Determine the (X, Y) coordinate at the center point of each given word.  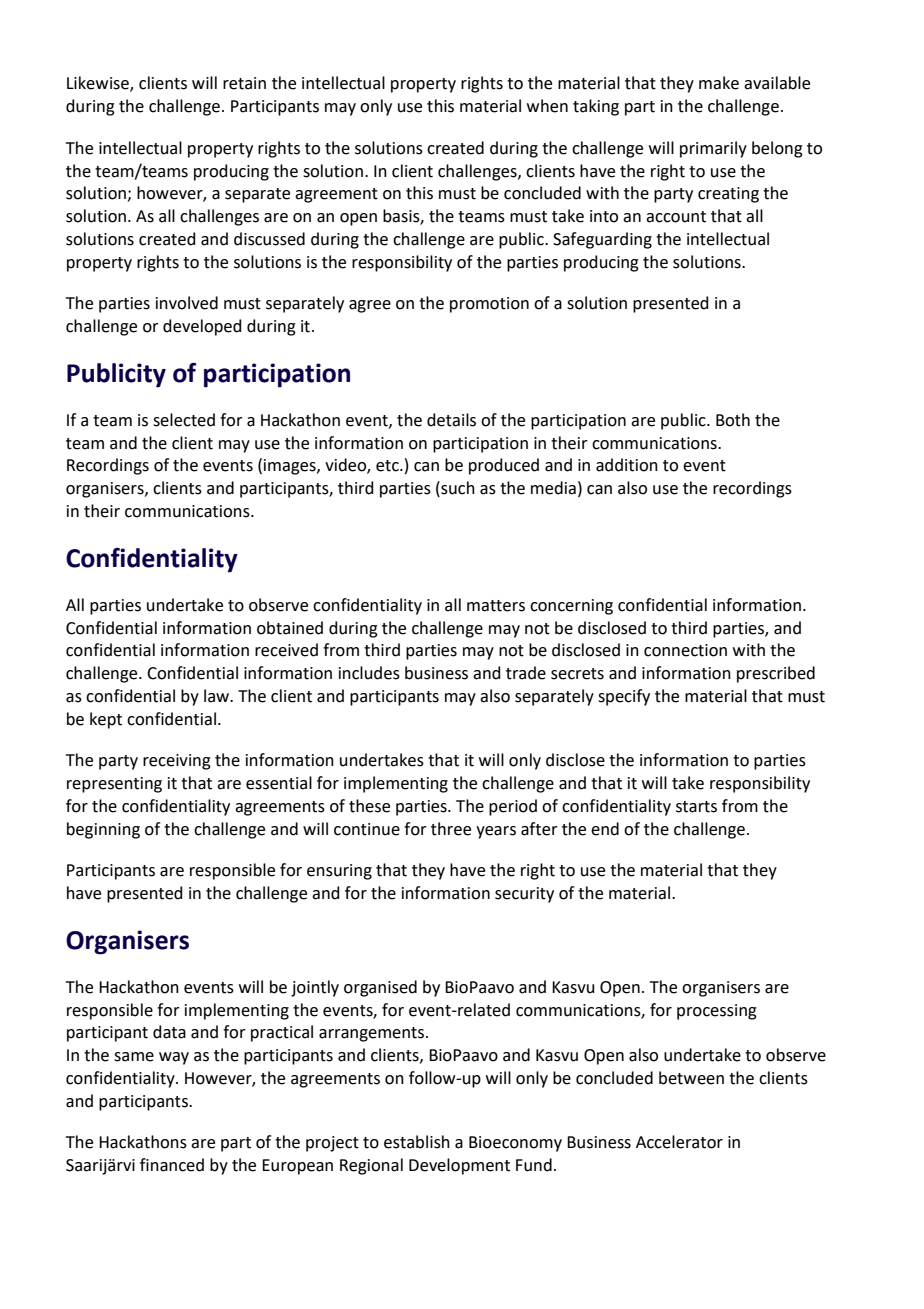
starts (696, 807)
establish (417, 1142)
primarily (713, 149)
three (451, 829)
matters (496, 606)
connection (685, 650)
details (451, 420)
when (547, 106)
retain (244, 83)
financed (172, 1165)
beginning (103, 830)
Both (733, 420)
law (217, 696)
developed (202, 327)
